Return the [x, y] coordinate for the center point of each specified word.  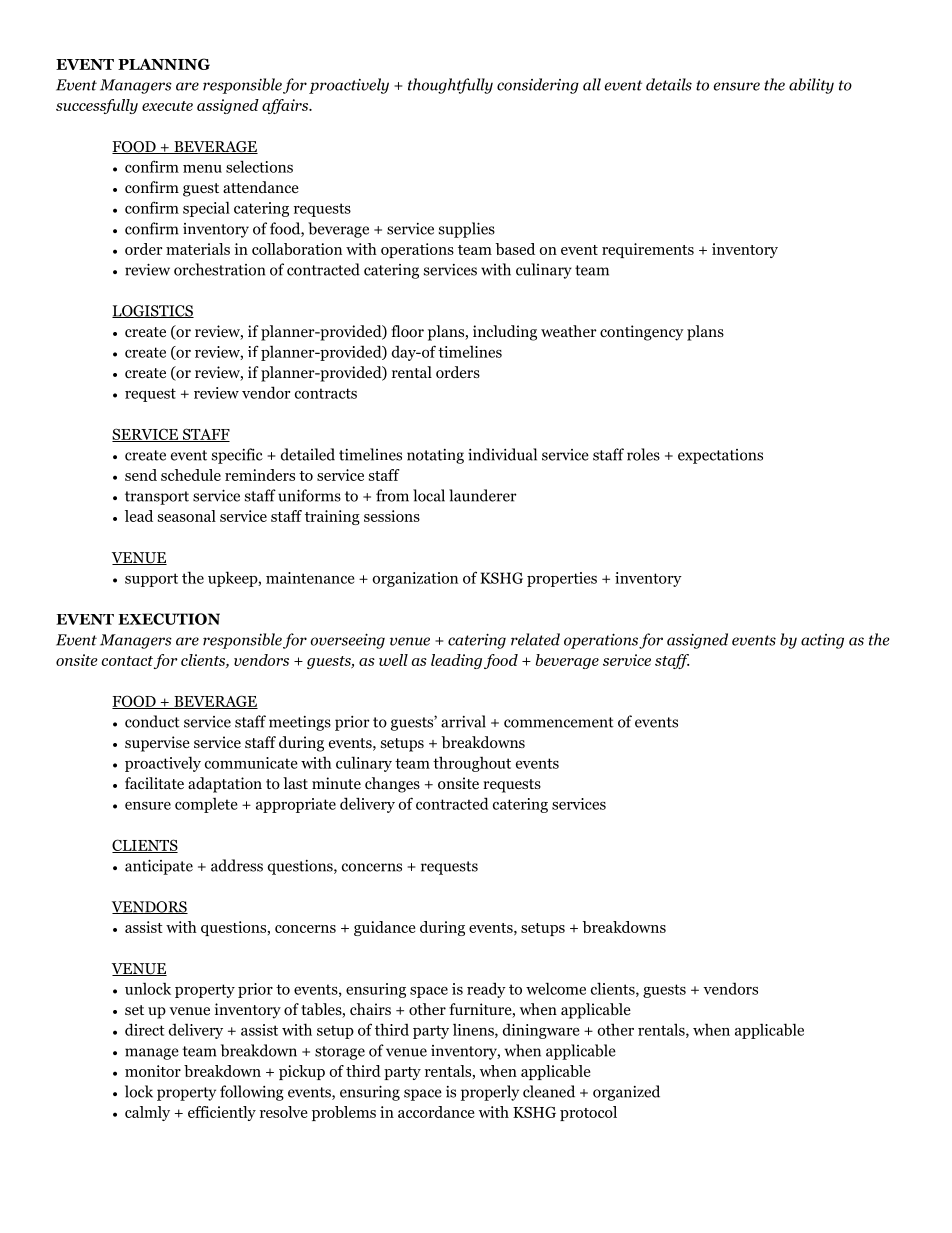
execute [167, 106]
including [505, 333]
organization [415, 579]
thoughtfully [450, 86]
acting [822, 641]
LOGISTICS [153, 311]
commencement [559, 722]
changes [392, 785]
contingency [642, 333]
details [669, 84]
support [151, 580]
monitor [153, 1071]
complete [206, 805]
